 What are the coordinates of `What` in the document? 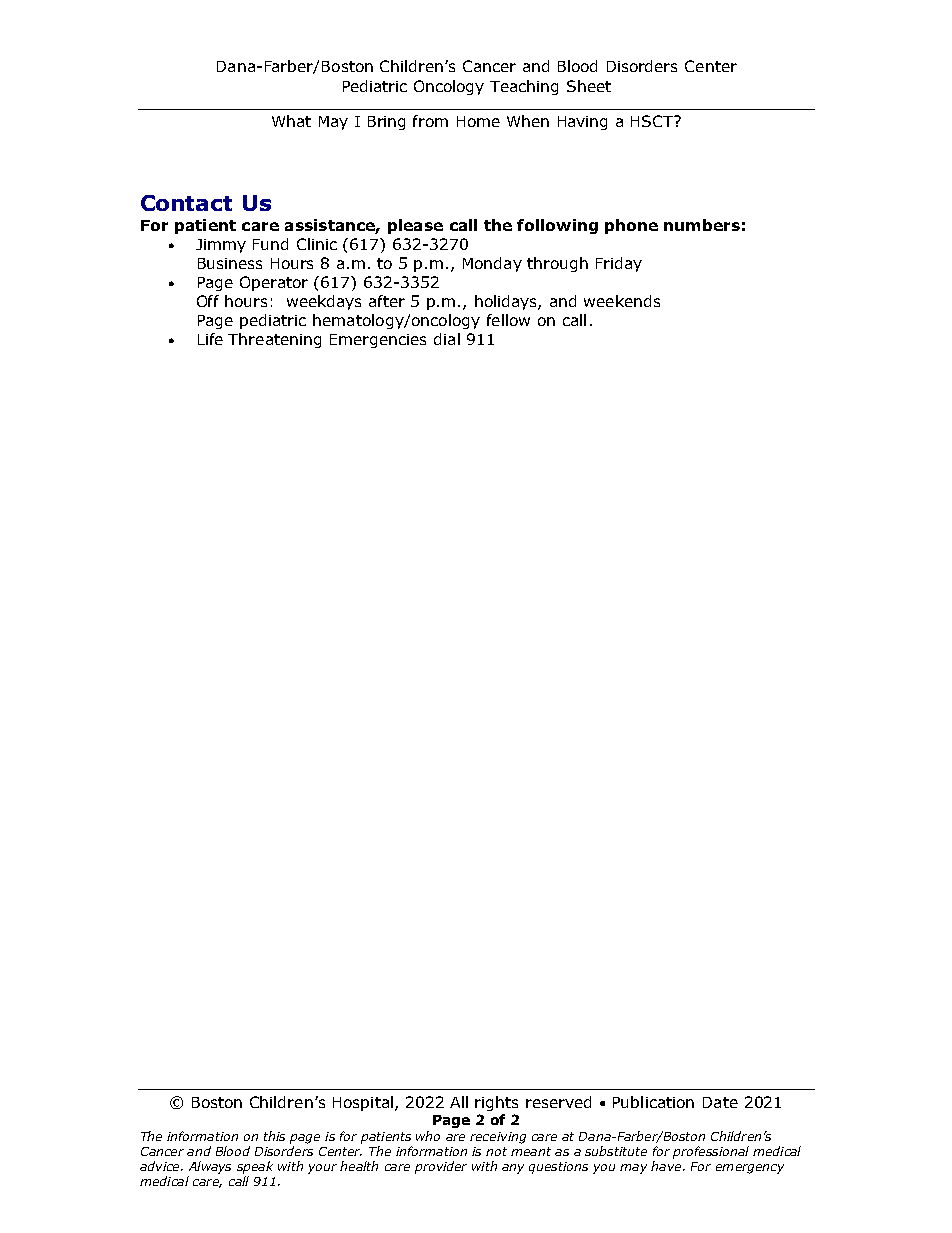 It's located at (291, 121).
